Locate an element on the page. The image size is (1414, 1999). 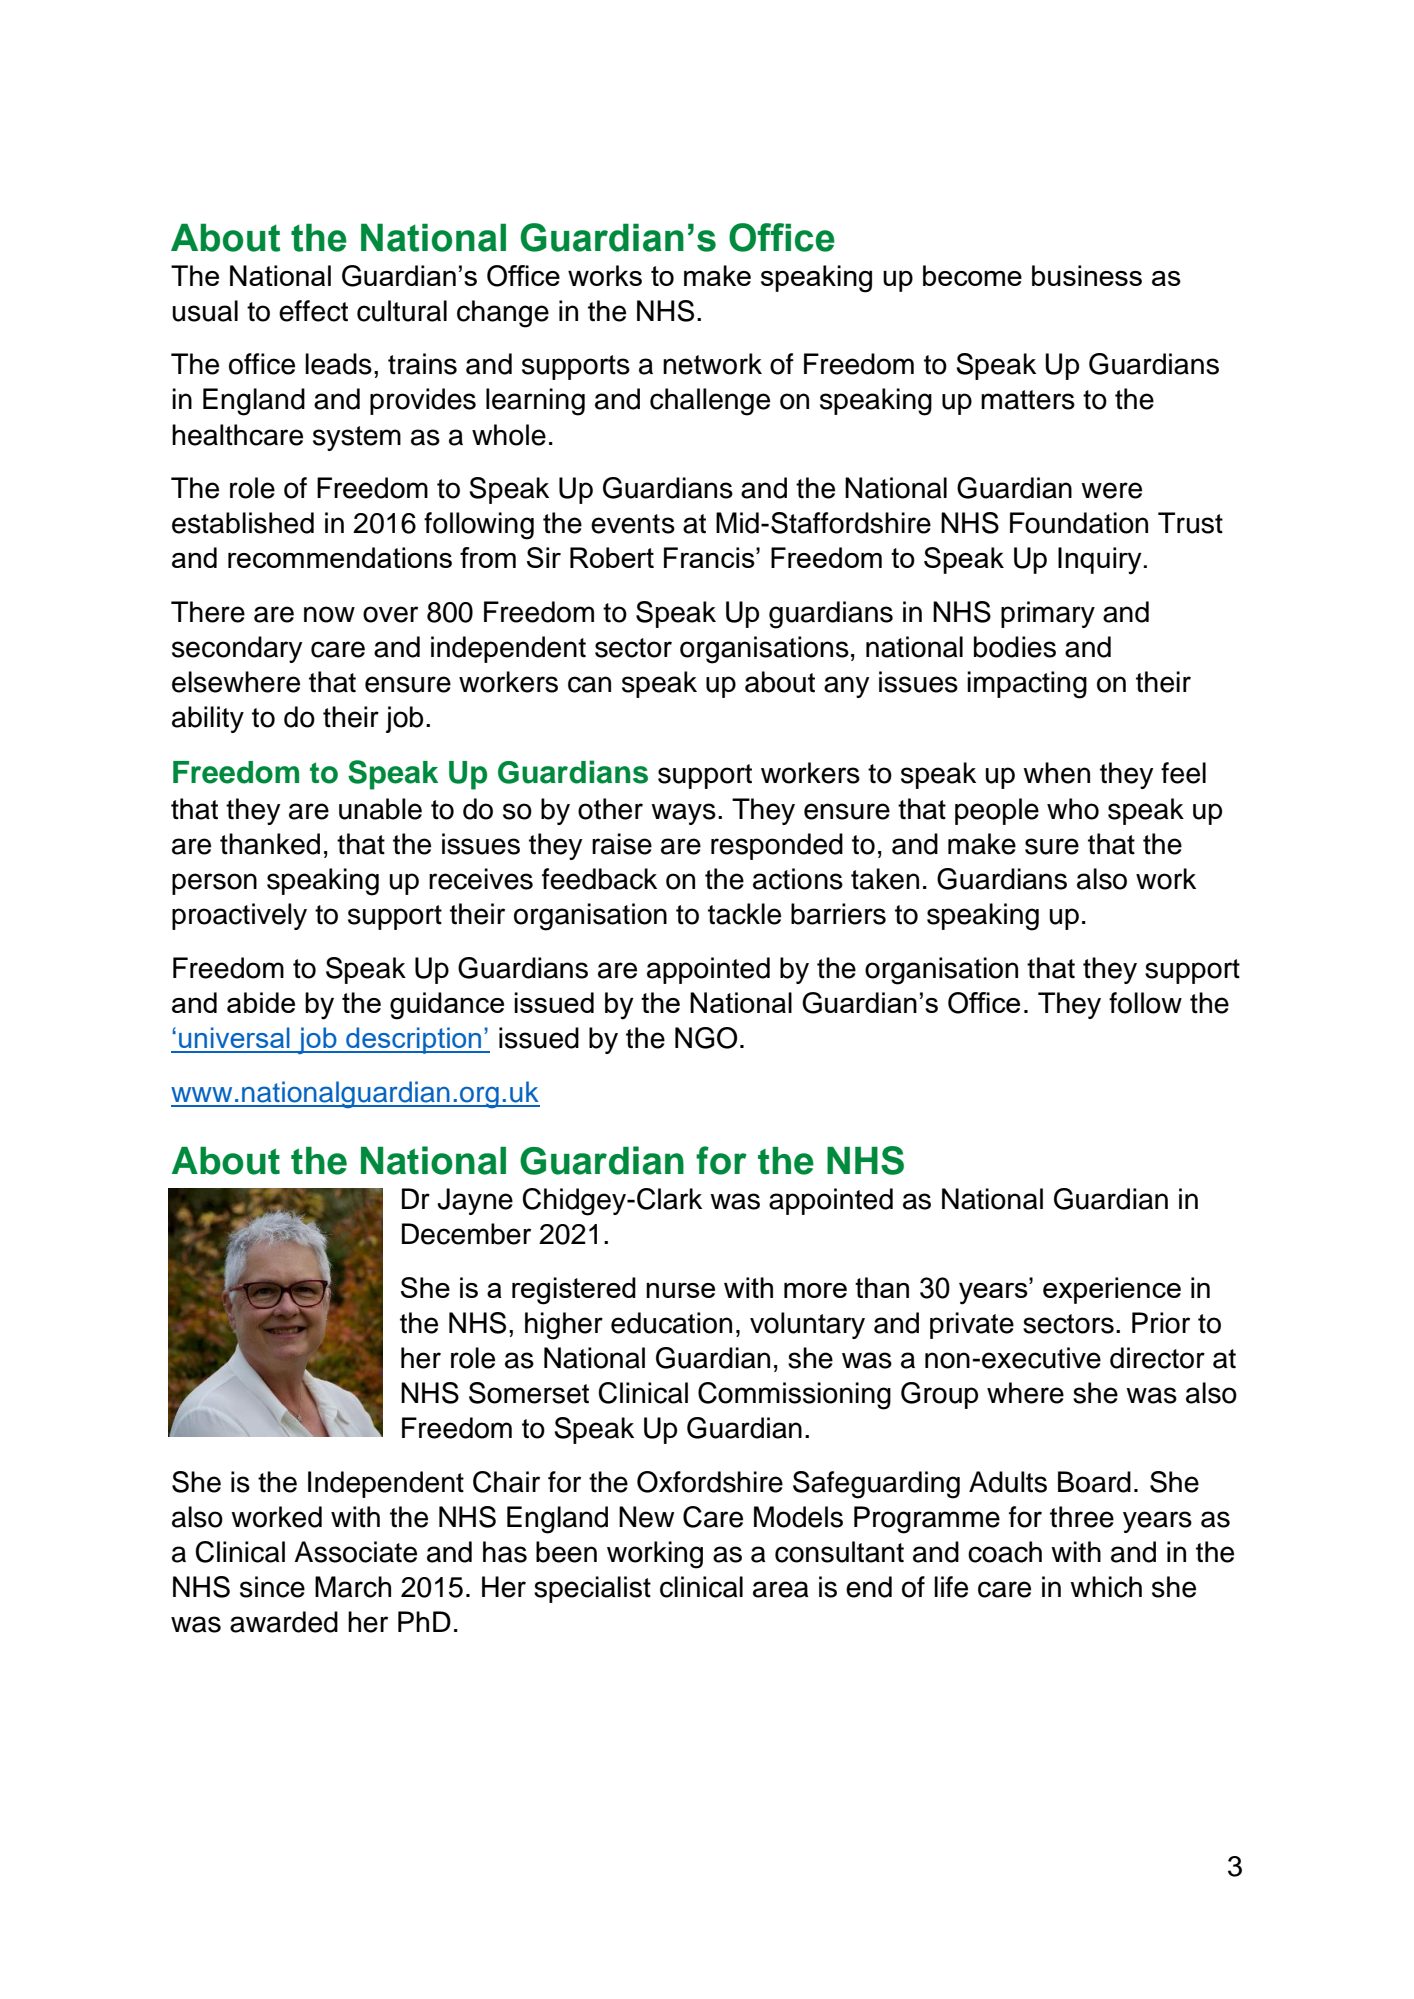
which is located at coordinates (1106, 1587).
